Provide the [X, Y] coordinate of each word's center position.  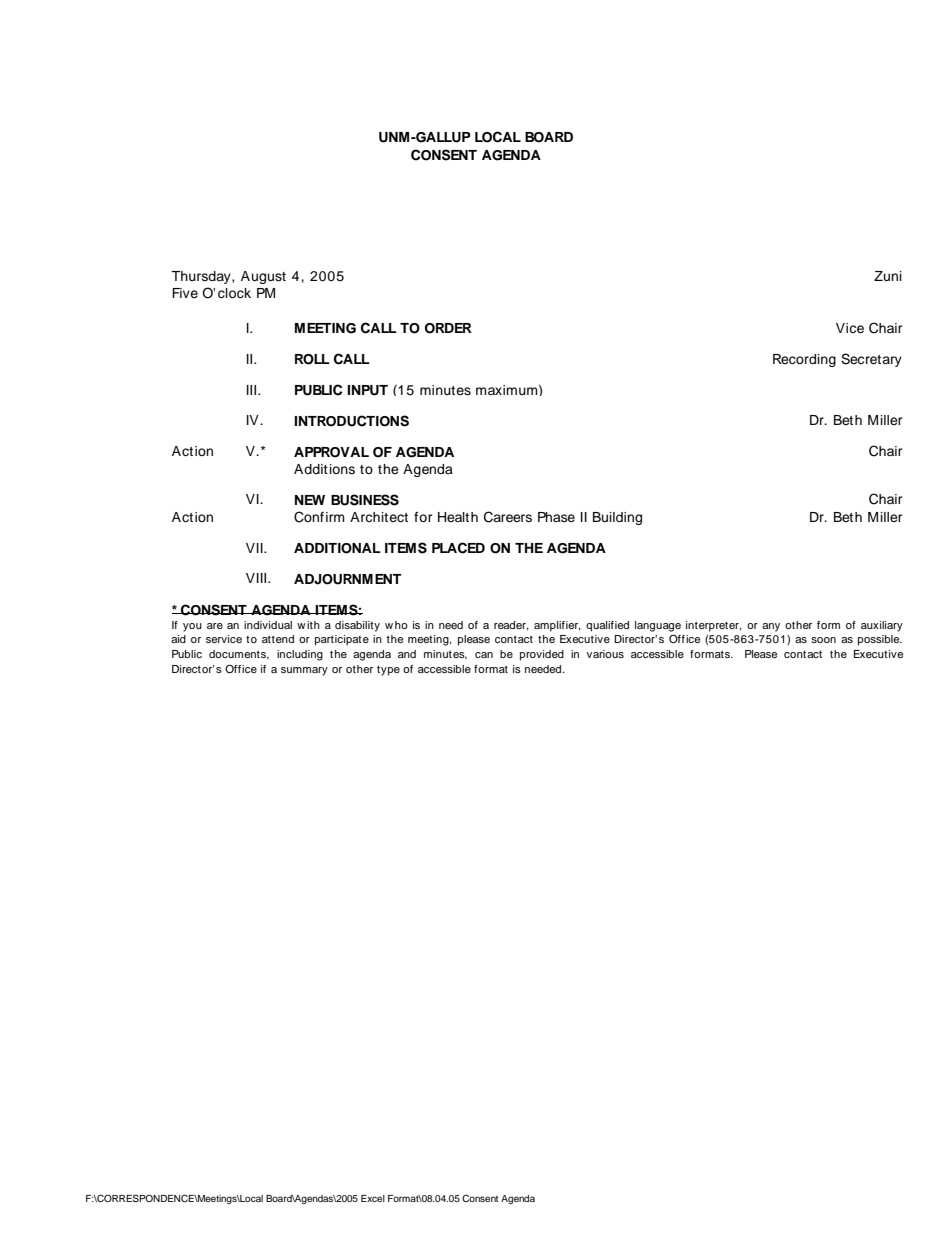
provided [542, 655]
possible [880, 640]
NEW [310, 500]
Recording [804, 360]
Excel [373, 1198]
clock [234, 293]
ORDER [448, 328]
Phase [556, 517]
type [388, 671]
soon [823, 640]
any [771, 627]
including [300, 655]
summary [304, 671]
